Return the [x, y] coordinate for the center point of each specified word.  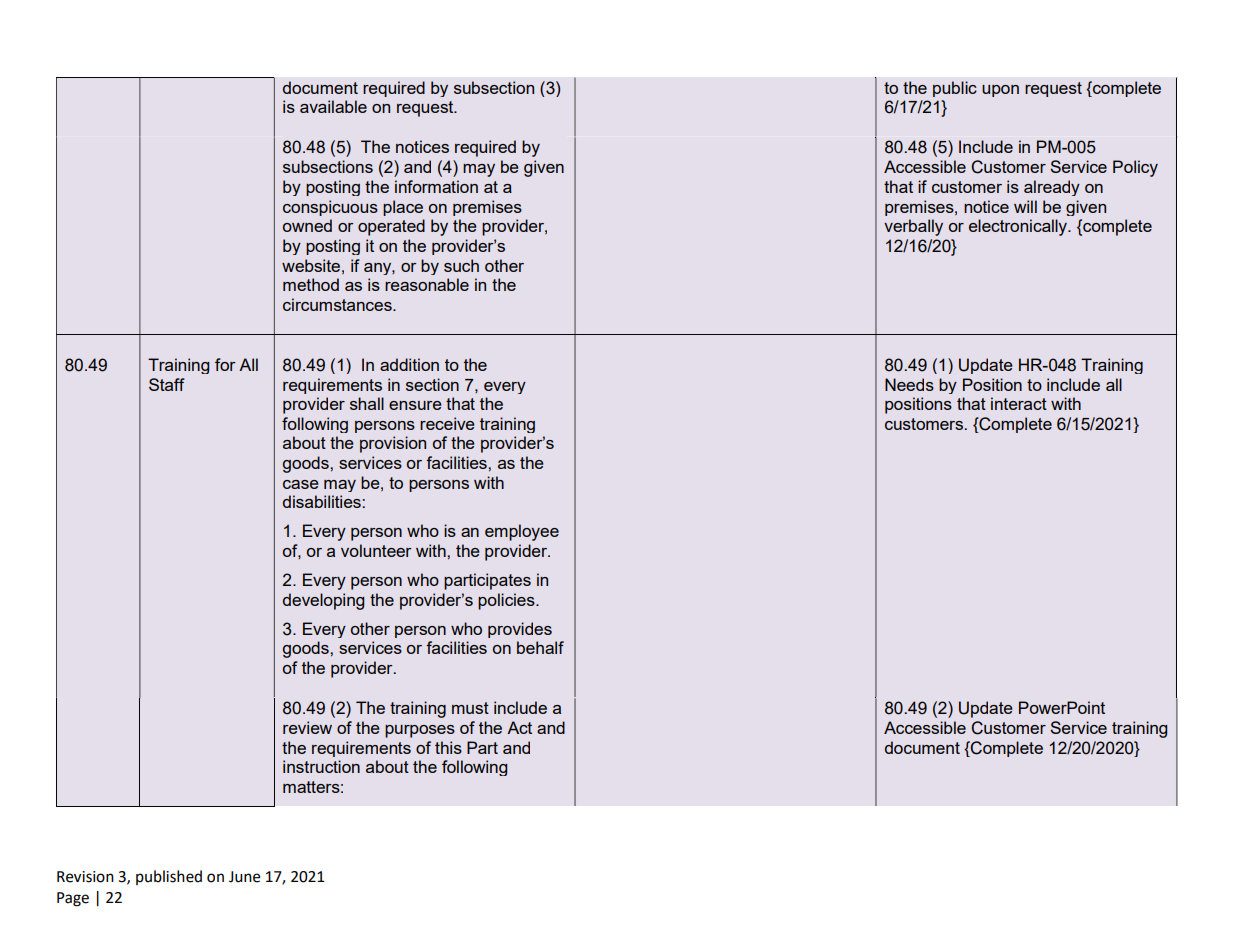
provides [520, 630]
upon [1000, 91]
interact [1019, 403]
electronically [1019, 227]
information [436, 186]
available [333, 106]
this [448, 747]
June [244, 877]
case [301, 484]
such [461, 265]
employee [522, 532]
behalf [540, 647]
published [169, 877]
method [311, 284]
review [307, 727]
